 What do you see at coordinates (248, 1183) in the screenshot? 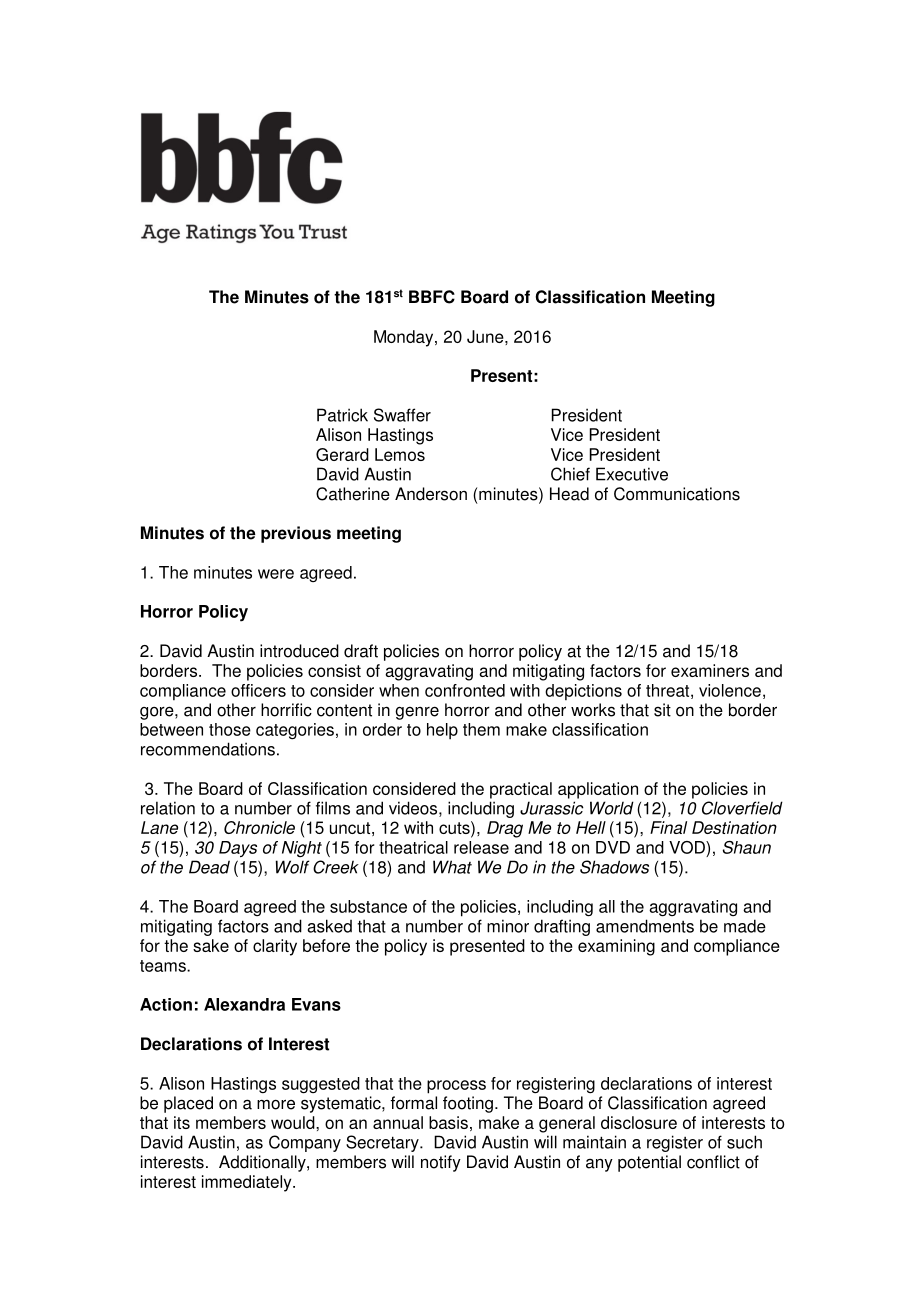
I see `immediately` at bounding box center [248, 1183].
